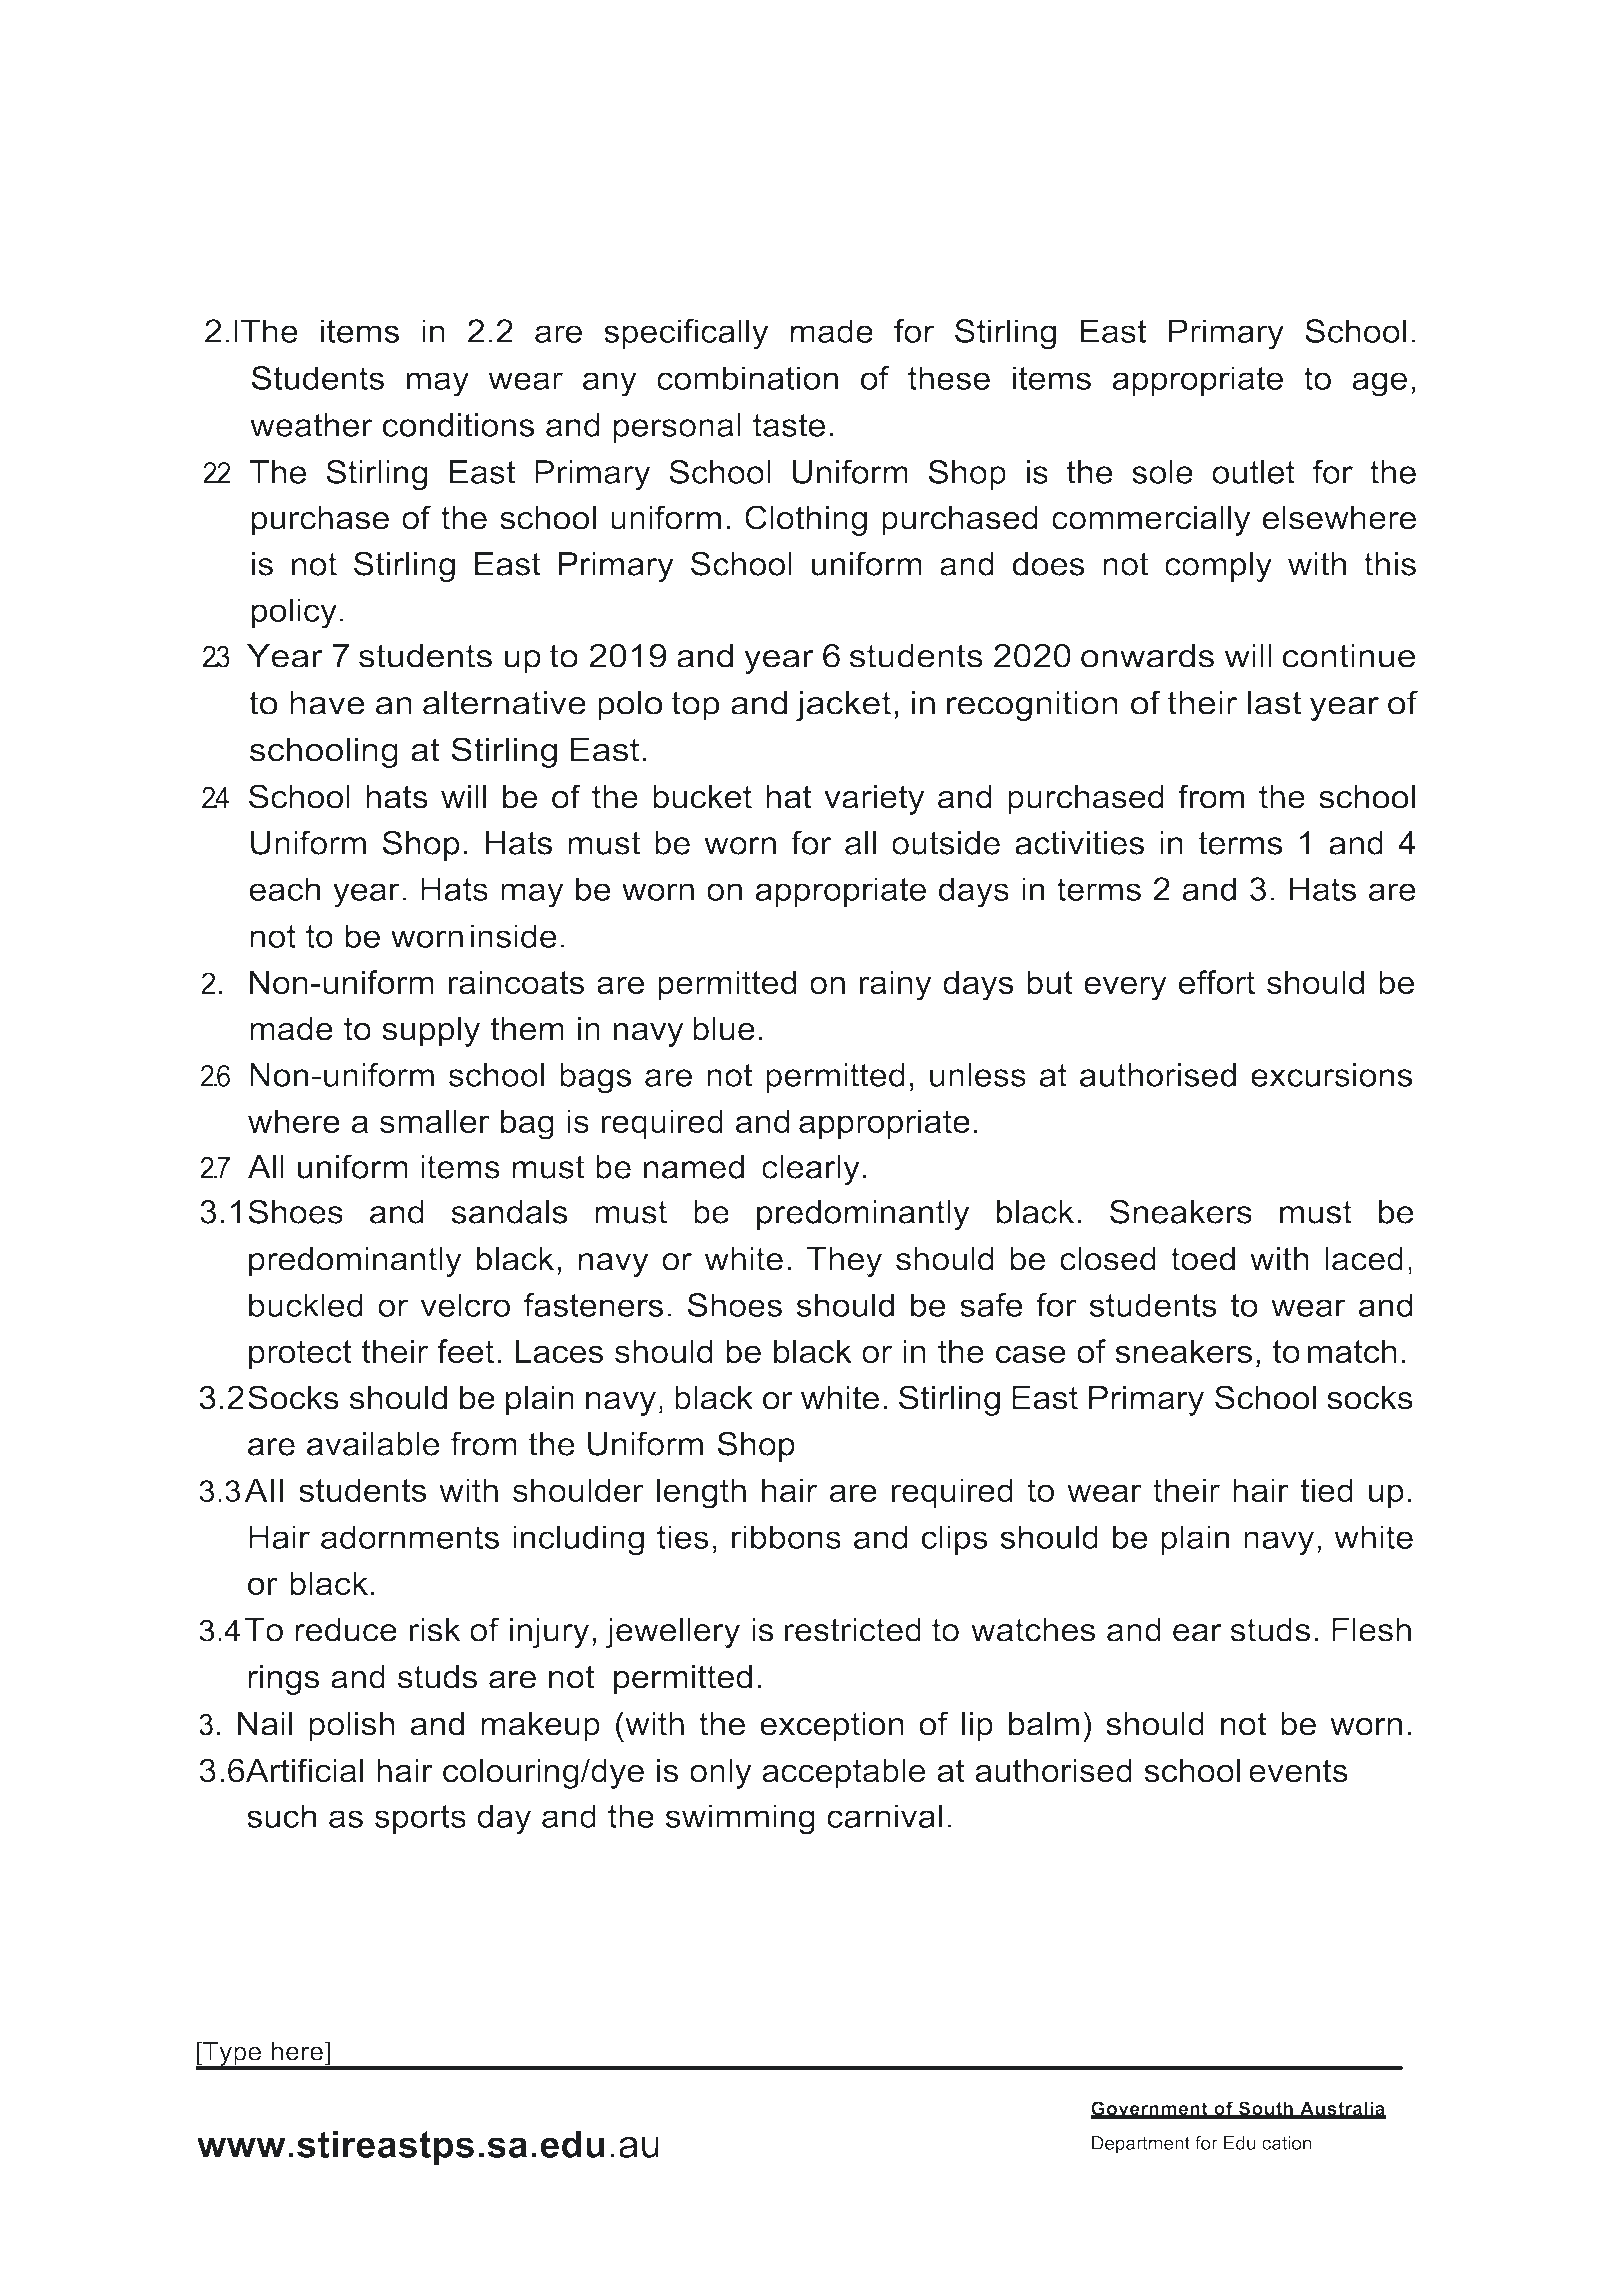 The width and height of the document is (1616, 2287). I want to click on velcro, so click(465, 1305).
